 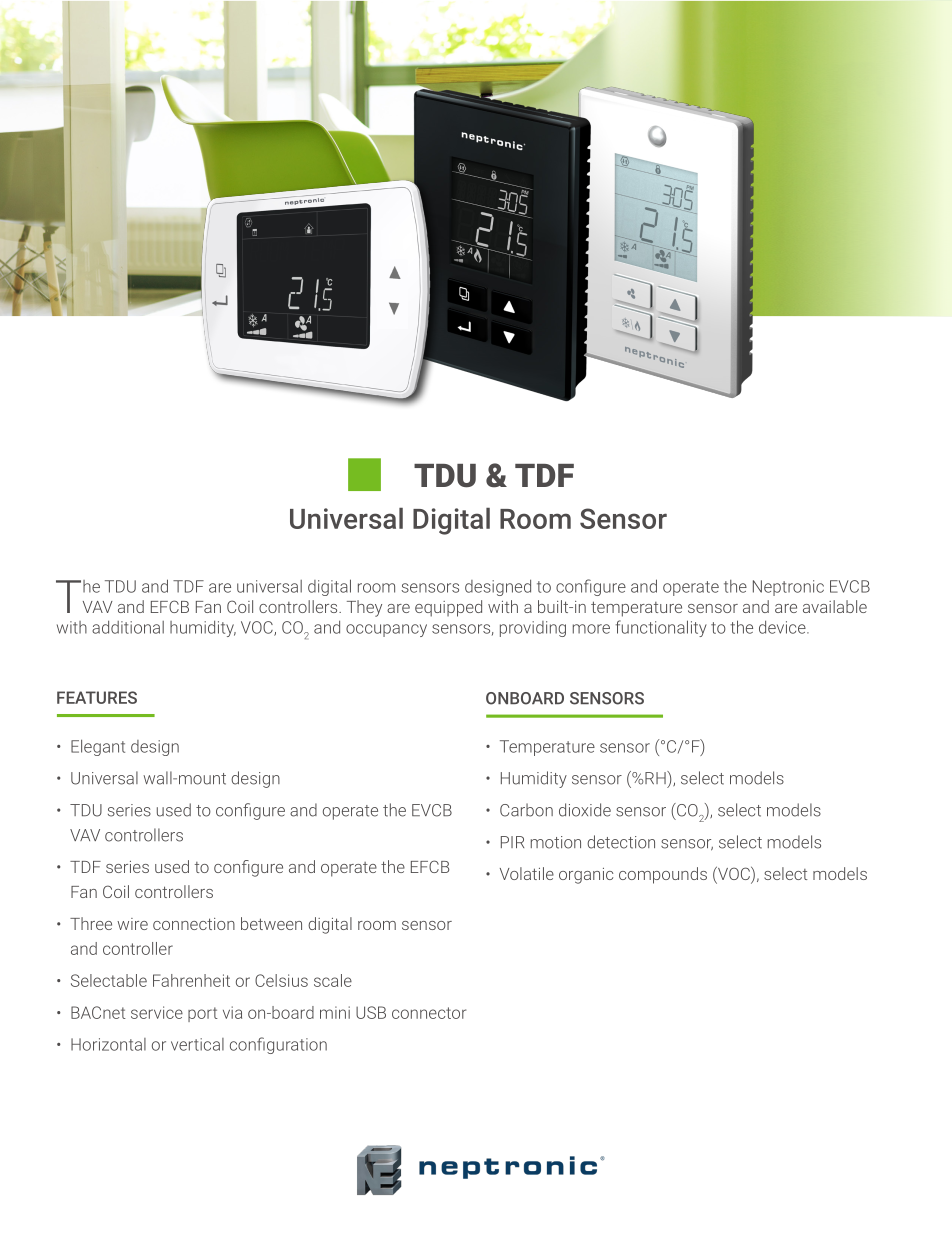 I want to click on Elegant, so click(x=98, y=747).
